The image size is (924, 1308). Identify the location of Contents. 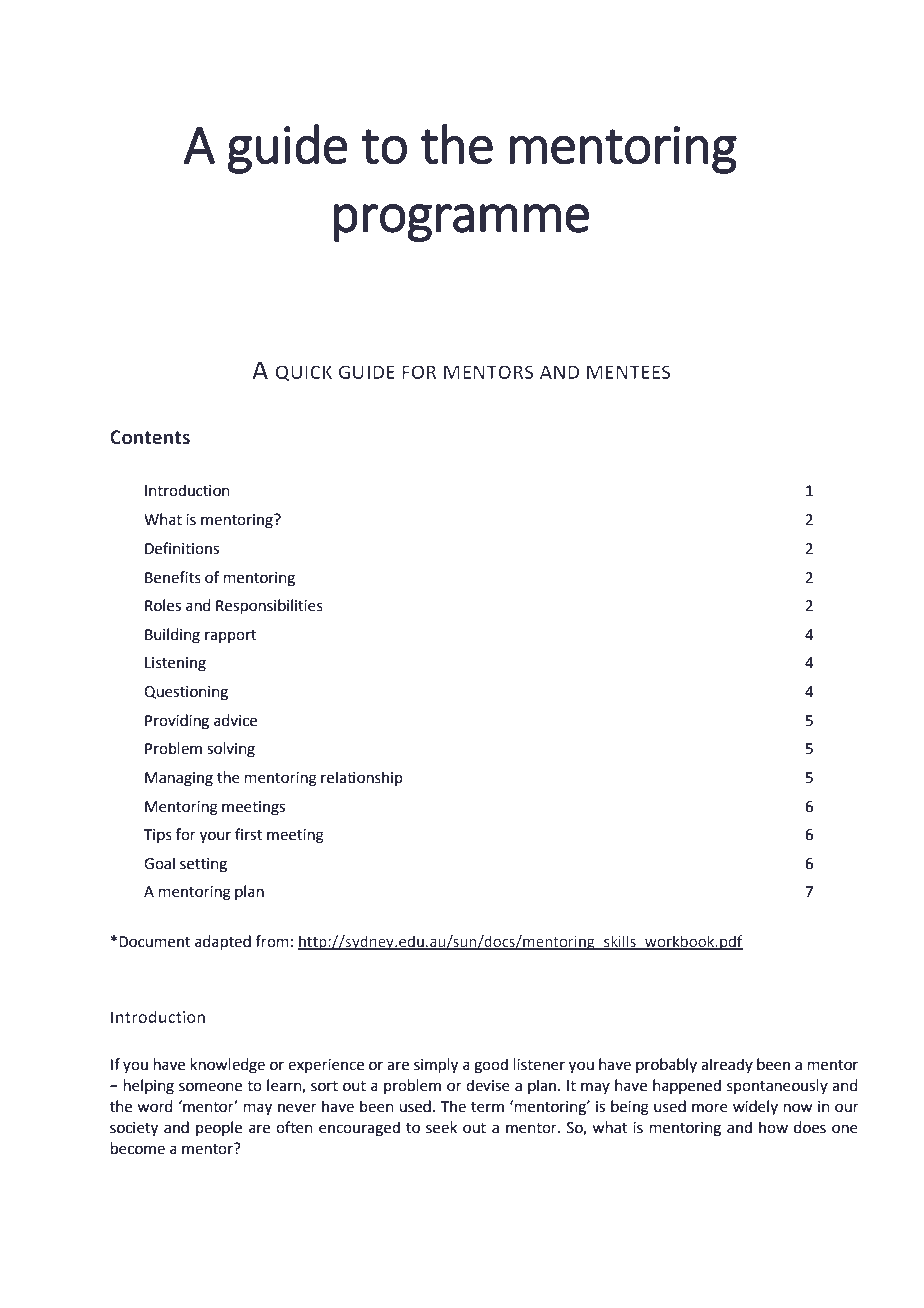
(150, 437).
